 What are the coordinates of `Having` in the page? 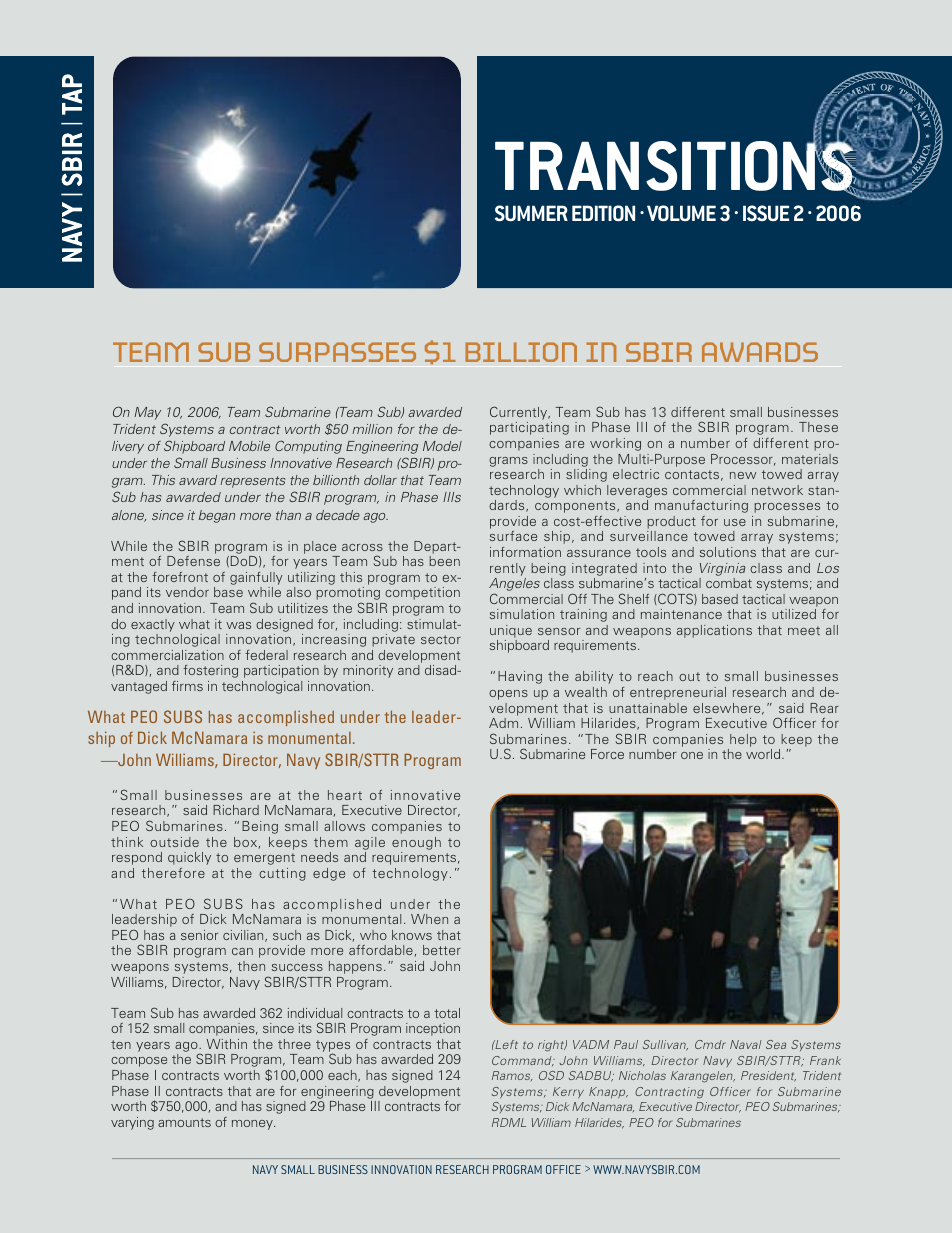 It's located at (520, 677).
